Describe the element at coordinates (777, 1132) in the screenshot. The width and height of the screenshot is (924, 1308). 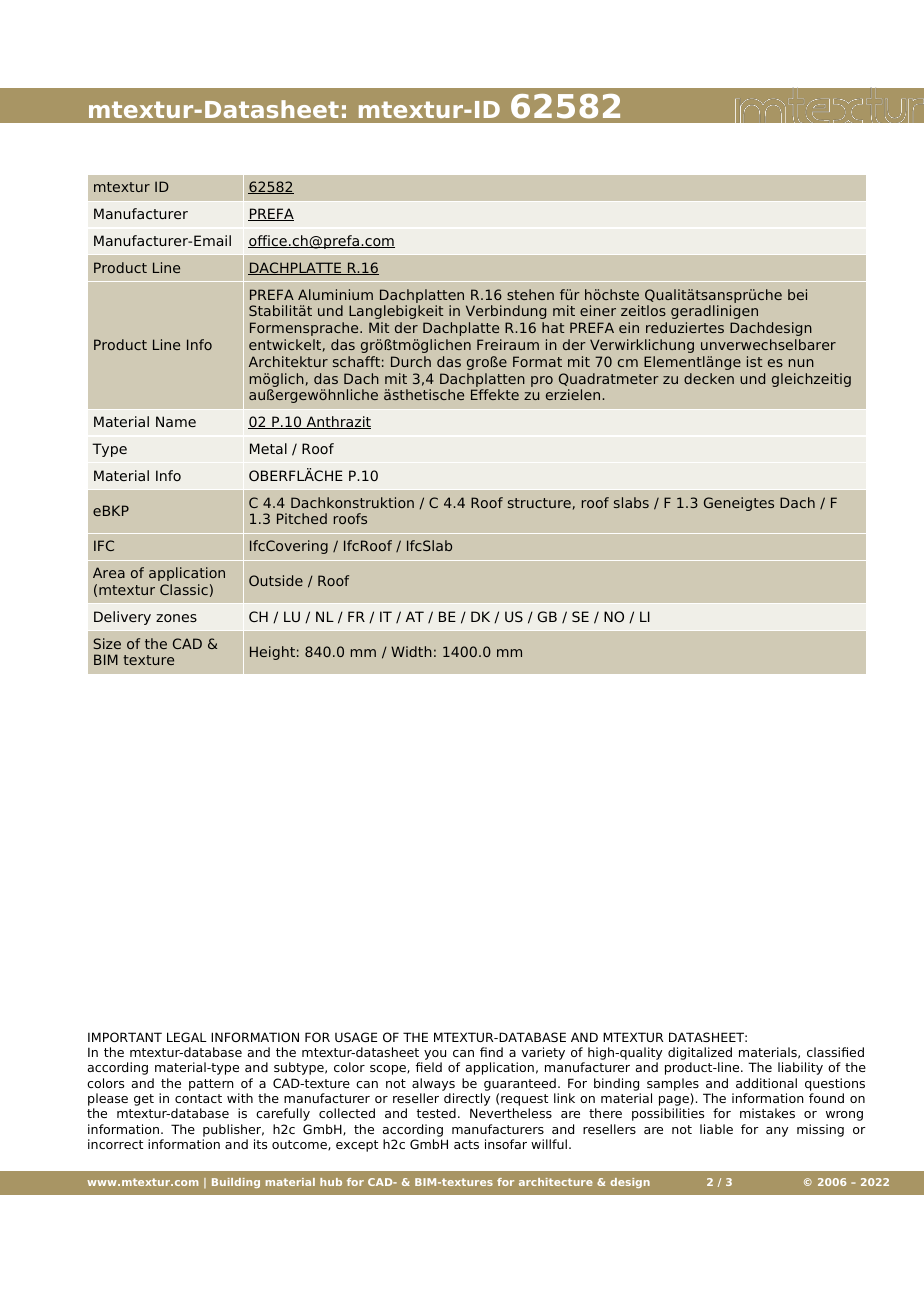
I see `any` at that location.
